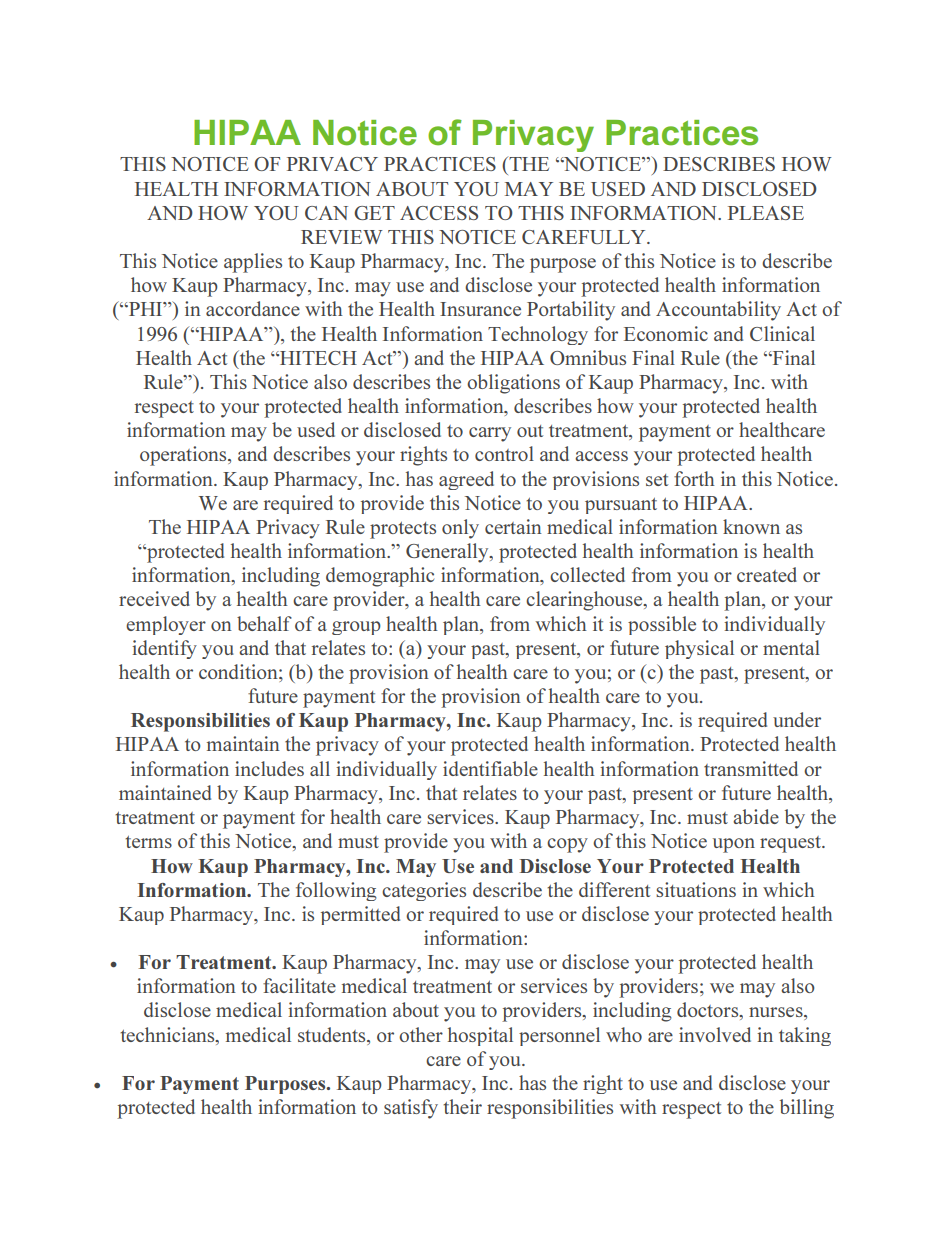  Describe the element at coordinates (356, 628) in the image. I see `group` at that location.
